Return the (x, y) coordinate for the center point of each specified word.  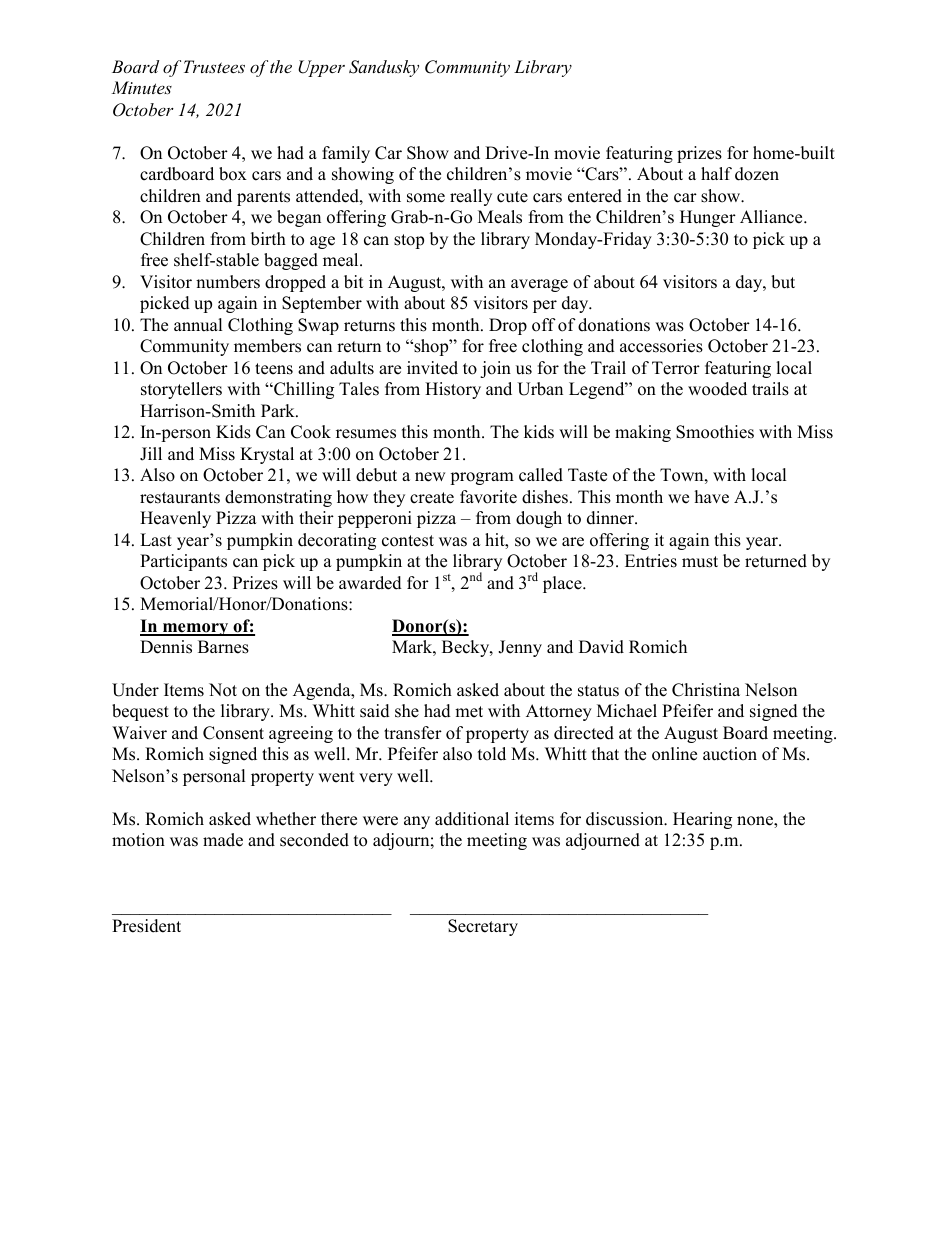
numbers (228, 282)
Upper (321, 68)
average (539, 285)
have (712, 497)
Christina (706, 690)
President (146, 926)
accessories (661, 346)
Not (223, 690)
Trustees (214, 66)
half (716, 173)
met (469, 712)
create (432, 498)
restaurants (180, 498)
